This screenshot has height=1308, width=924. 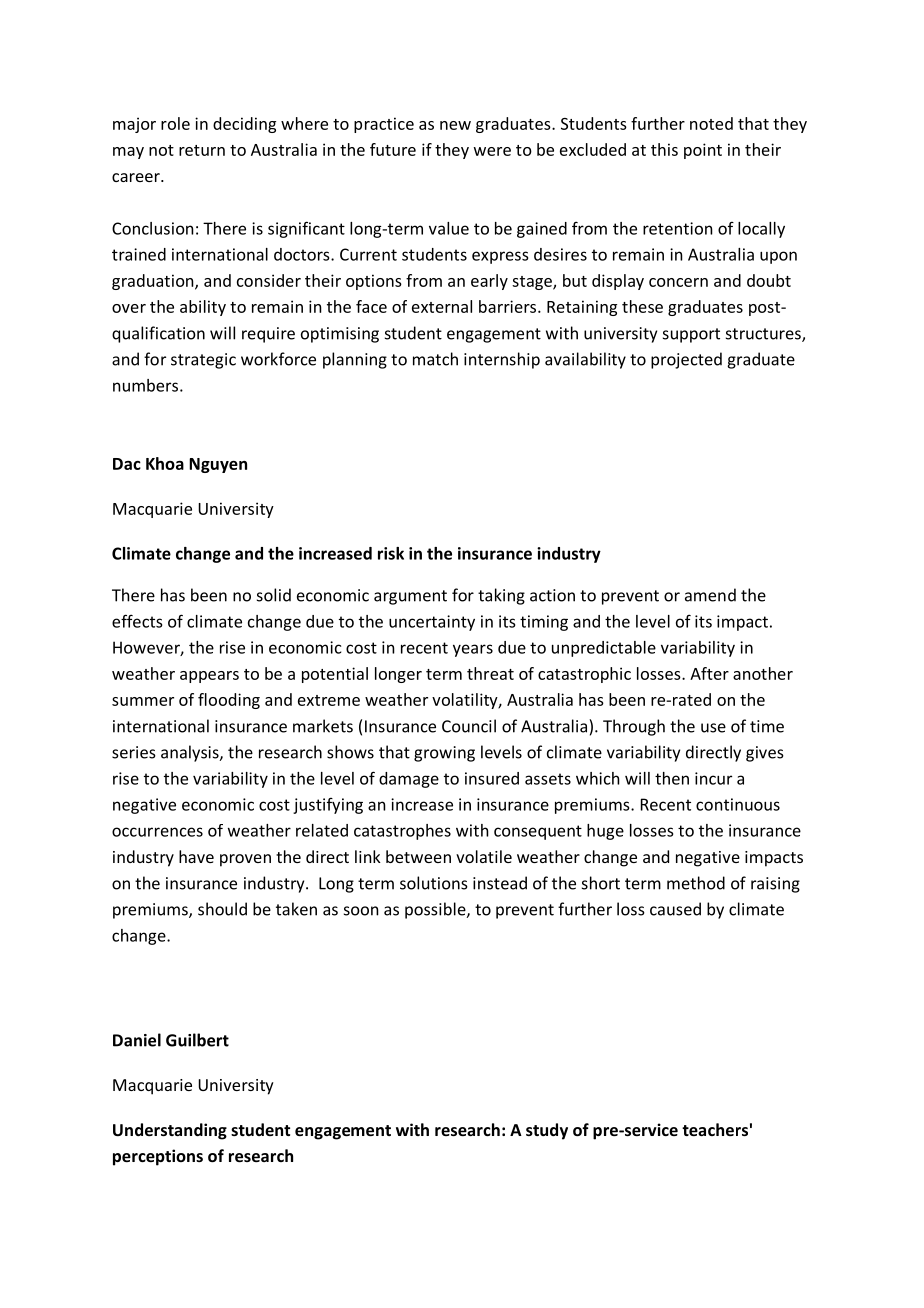 I want to click on Understanding, so click(x=170, y=1131).
